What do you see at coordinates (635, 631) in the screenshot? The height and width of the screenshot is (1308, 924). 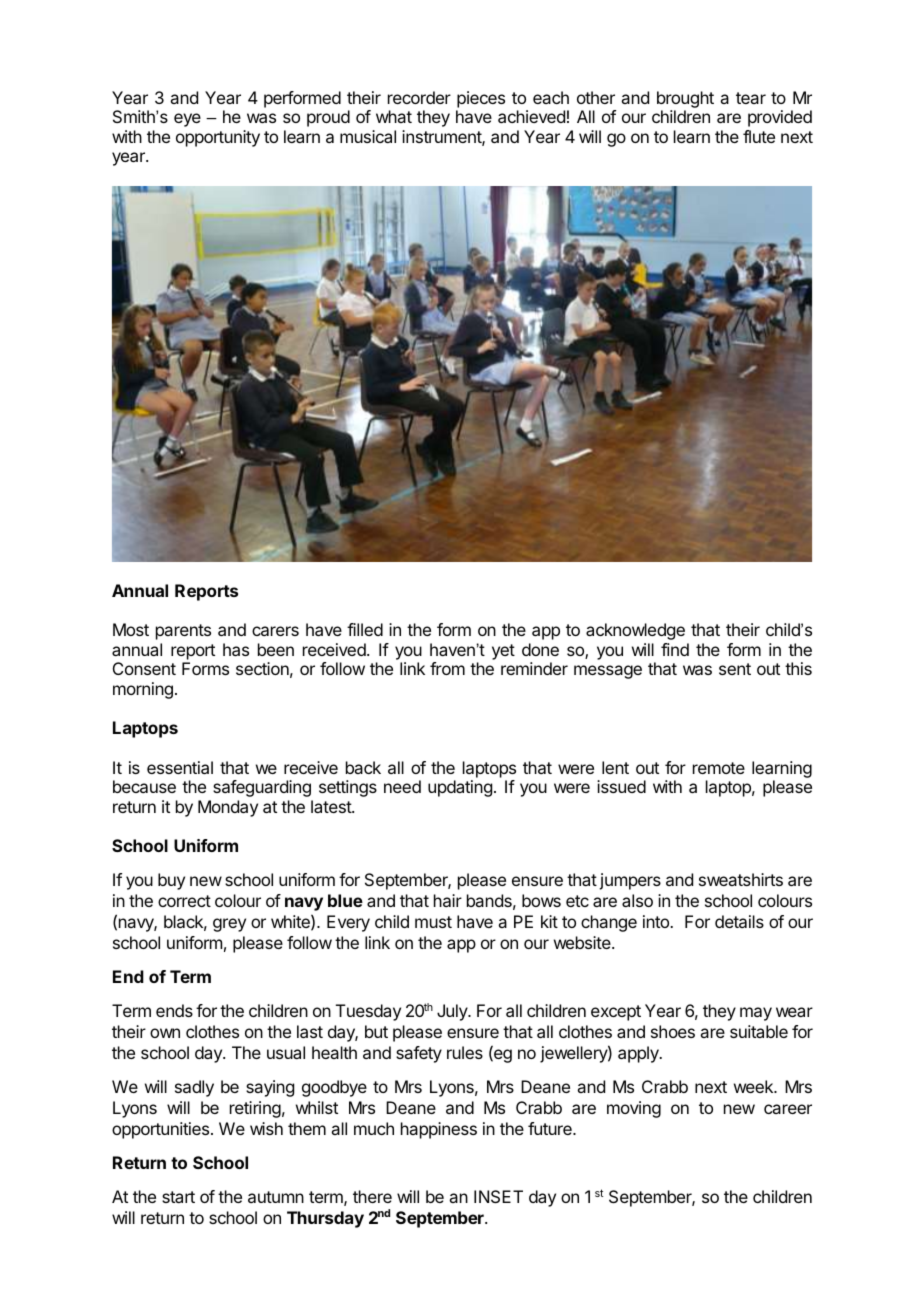 I see `acknowledge` at bounding box center [635, 631].
